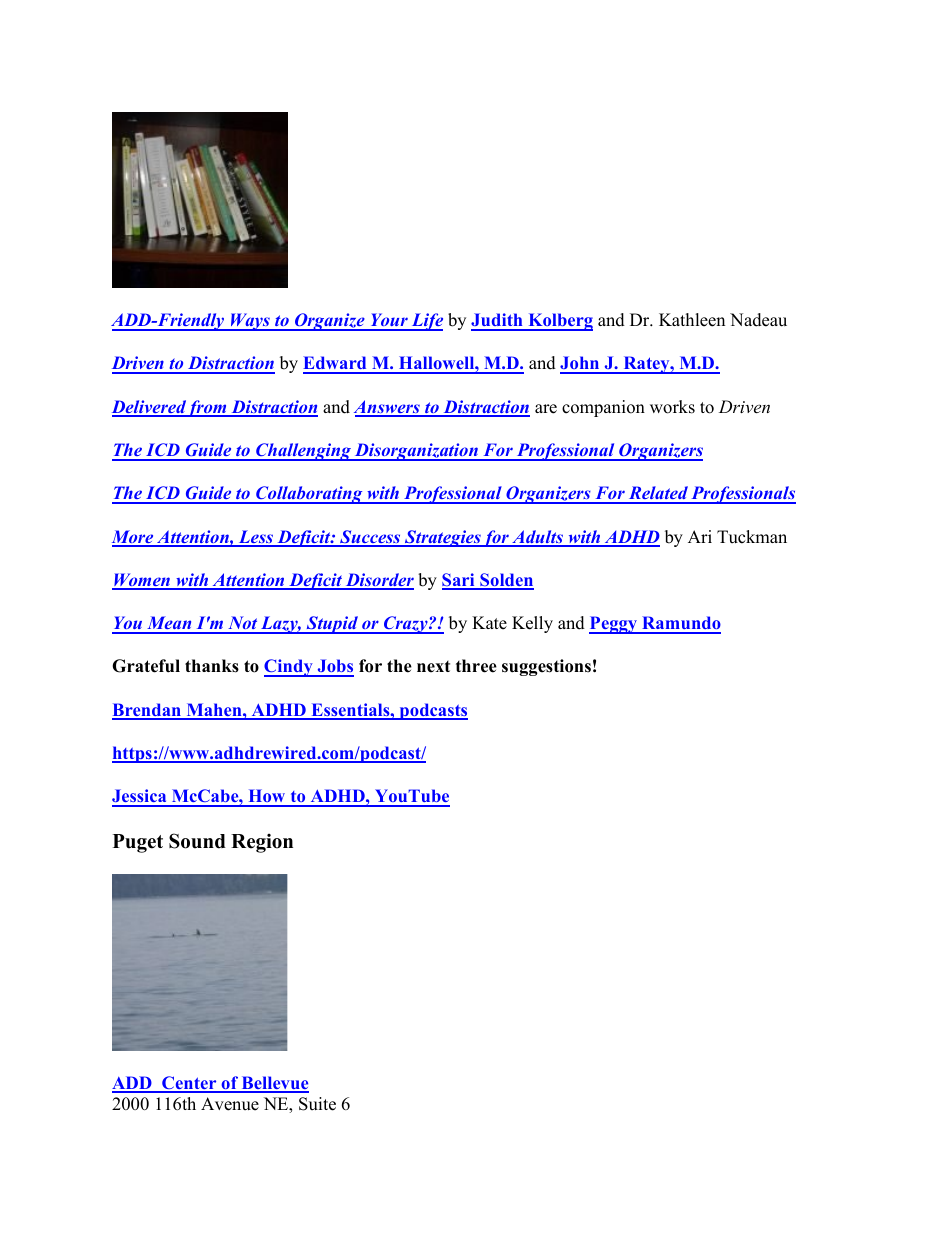  I want to click on Women, so click(142, 581).
